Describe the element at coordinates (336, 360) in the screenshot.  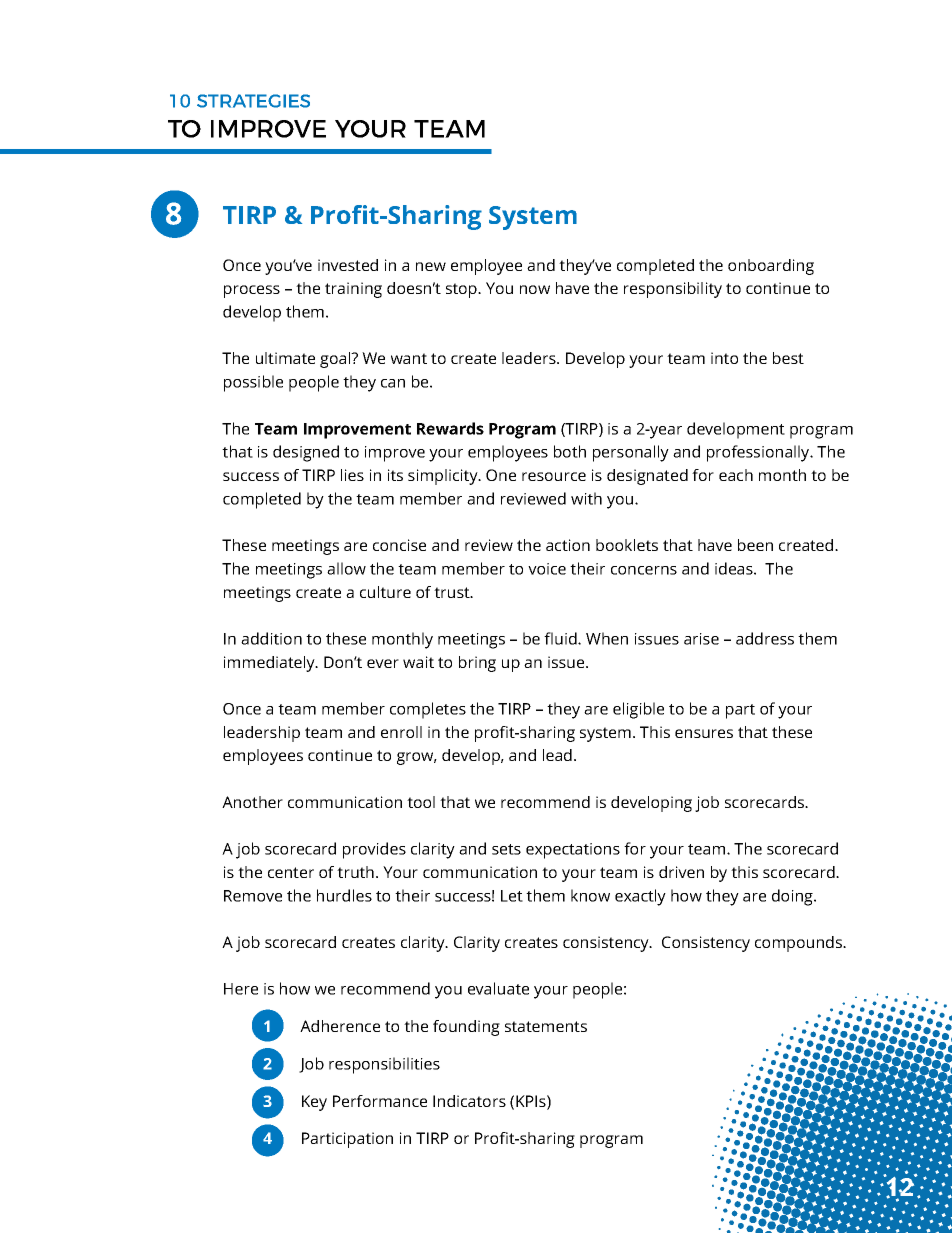
I see `goal` at that location.
